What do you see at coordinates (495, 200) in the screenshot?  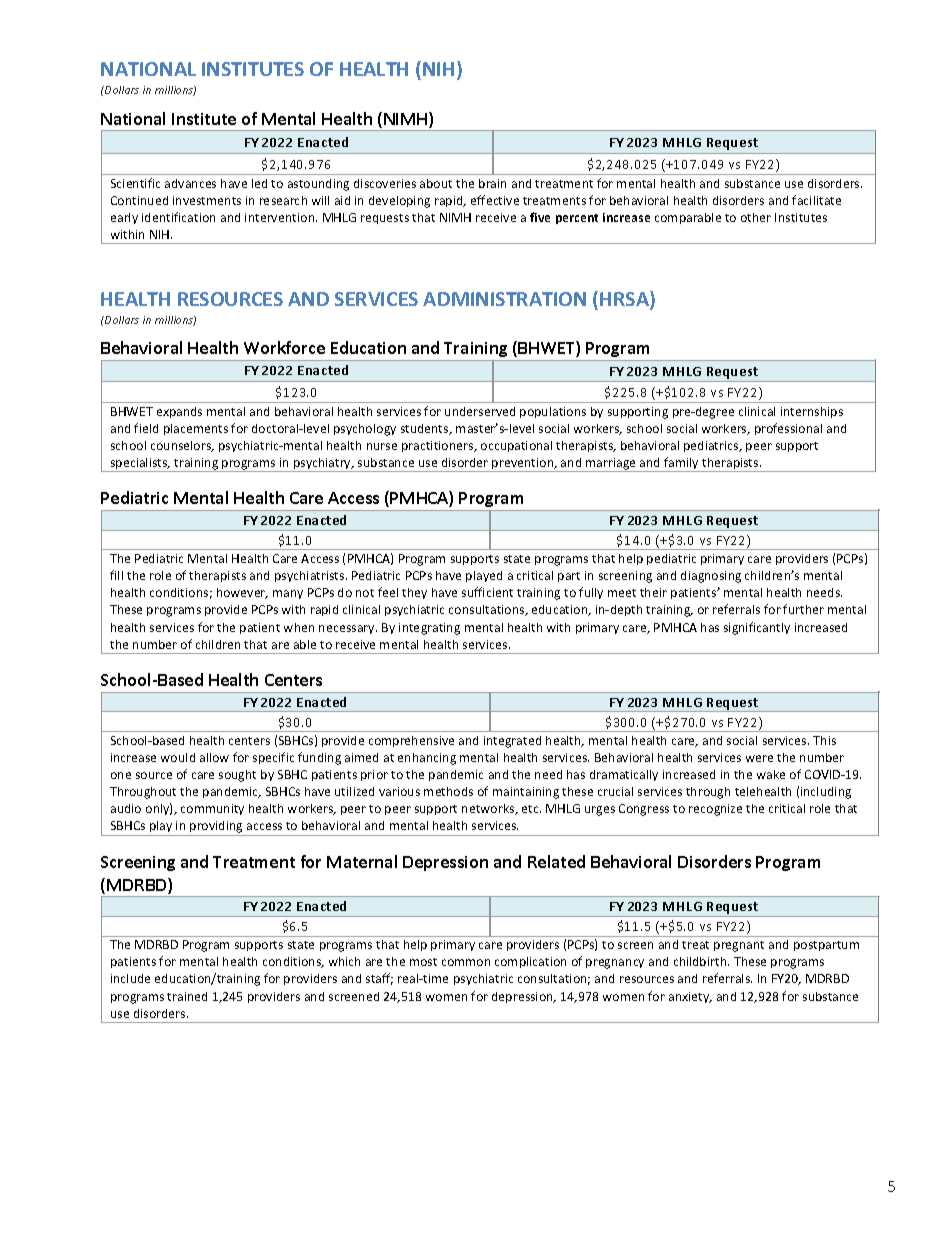 I see `effective` at bounding box center [495, 200].
